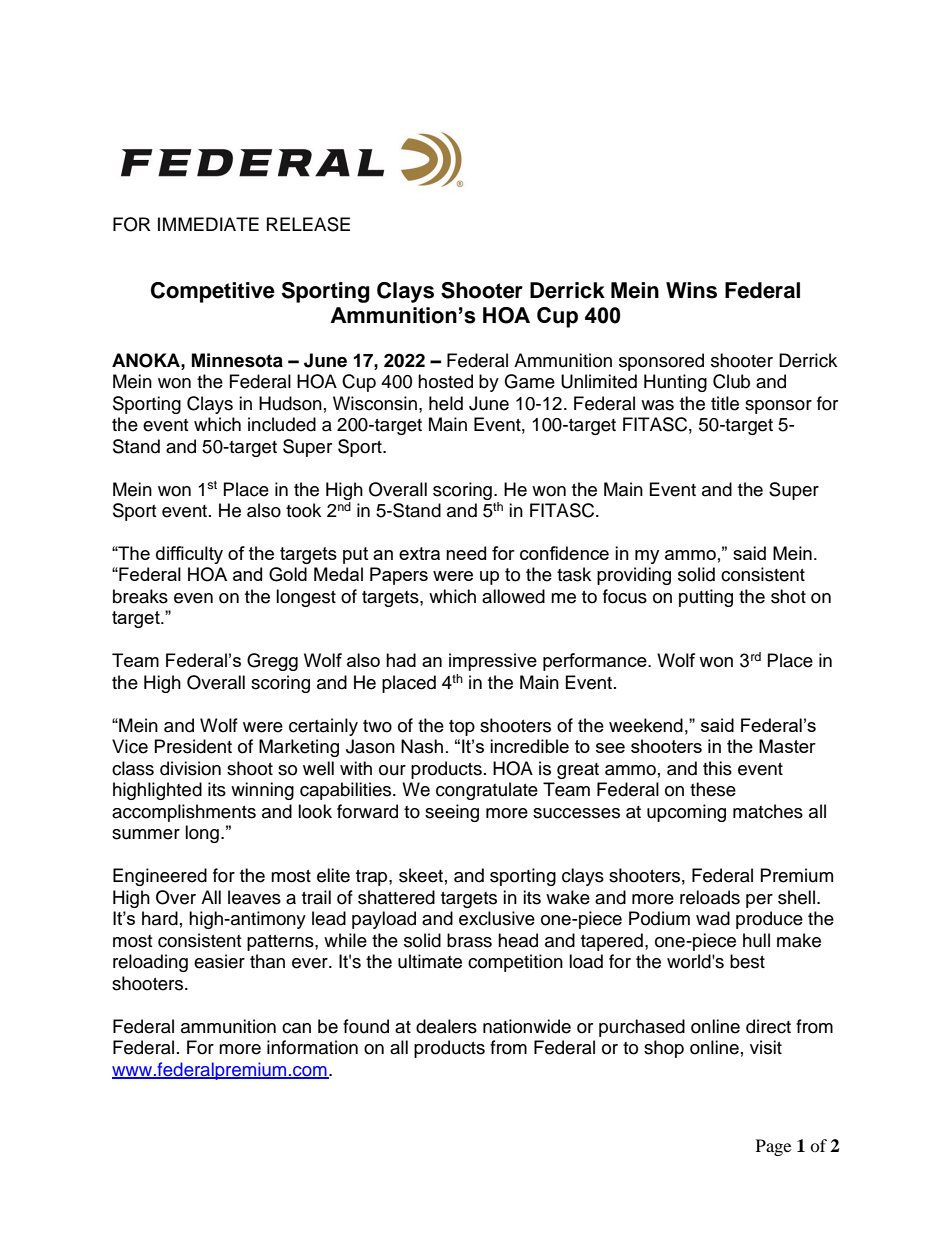 Image resolution: width=952 pixels, height=1233 pixels. What do you see at coordinates (282, 424) in the document?
I see `included` at bounding box center [282, 424].
